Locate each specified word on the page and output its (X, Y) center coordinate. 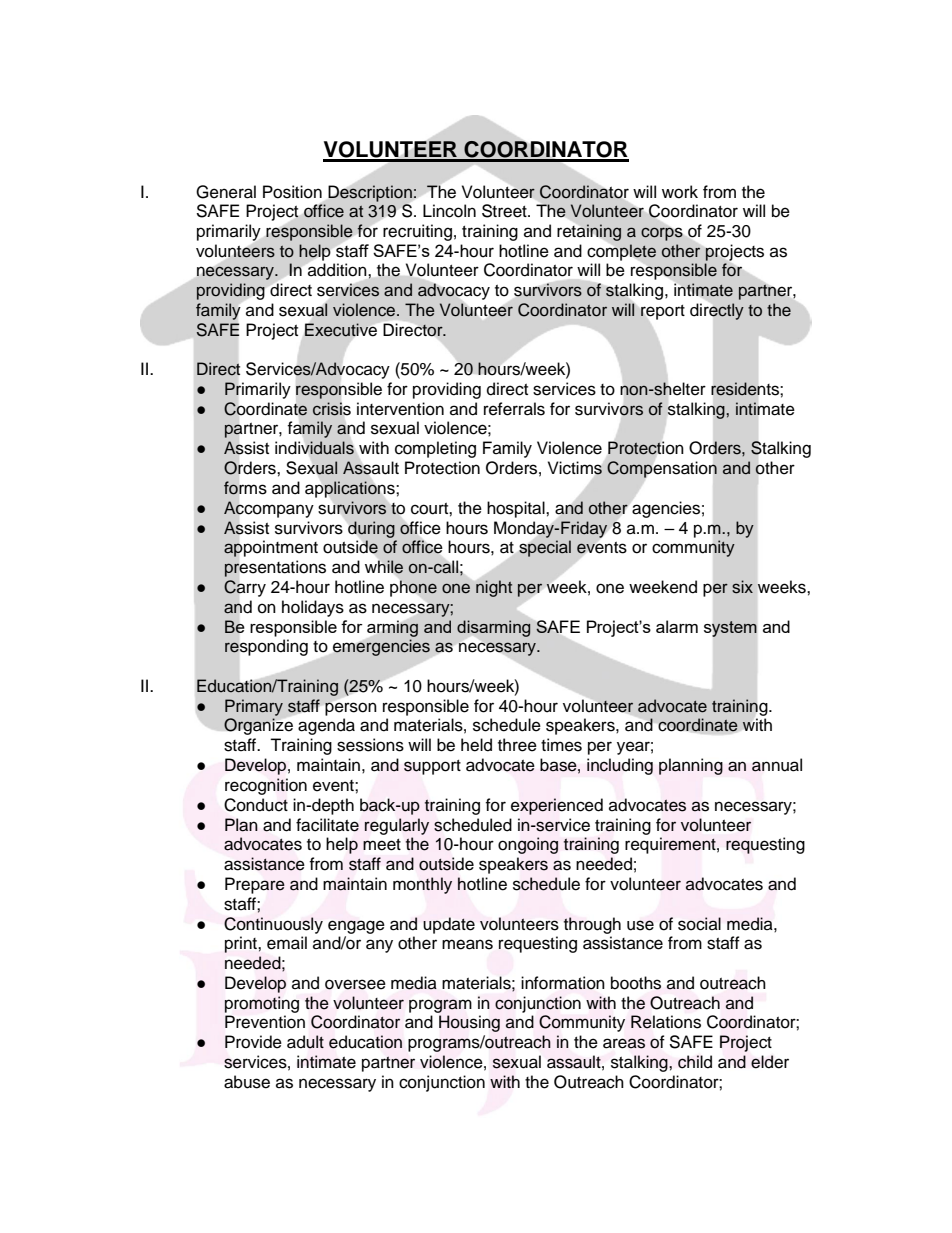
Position (292, 192)
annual (777, 765)
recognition (266, 786)
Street (505, 211)
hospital (517, 509)
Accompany (269, 509)
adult (305, 1042)
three (517, 745)
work (680, 192)
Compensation (662, 469)
